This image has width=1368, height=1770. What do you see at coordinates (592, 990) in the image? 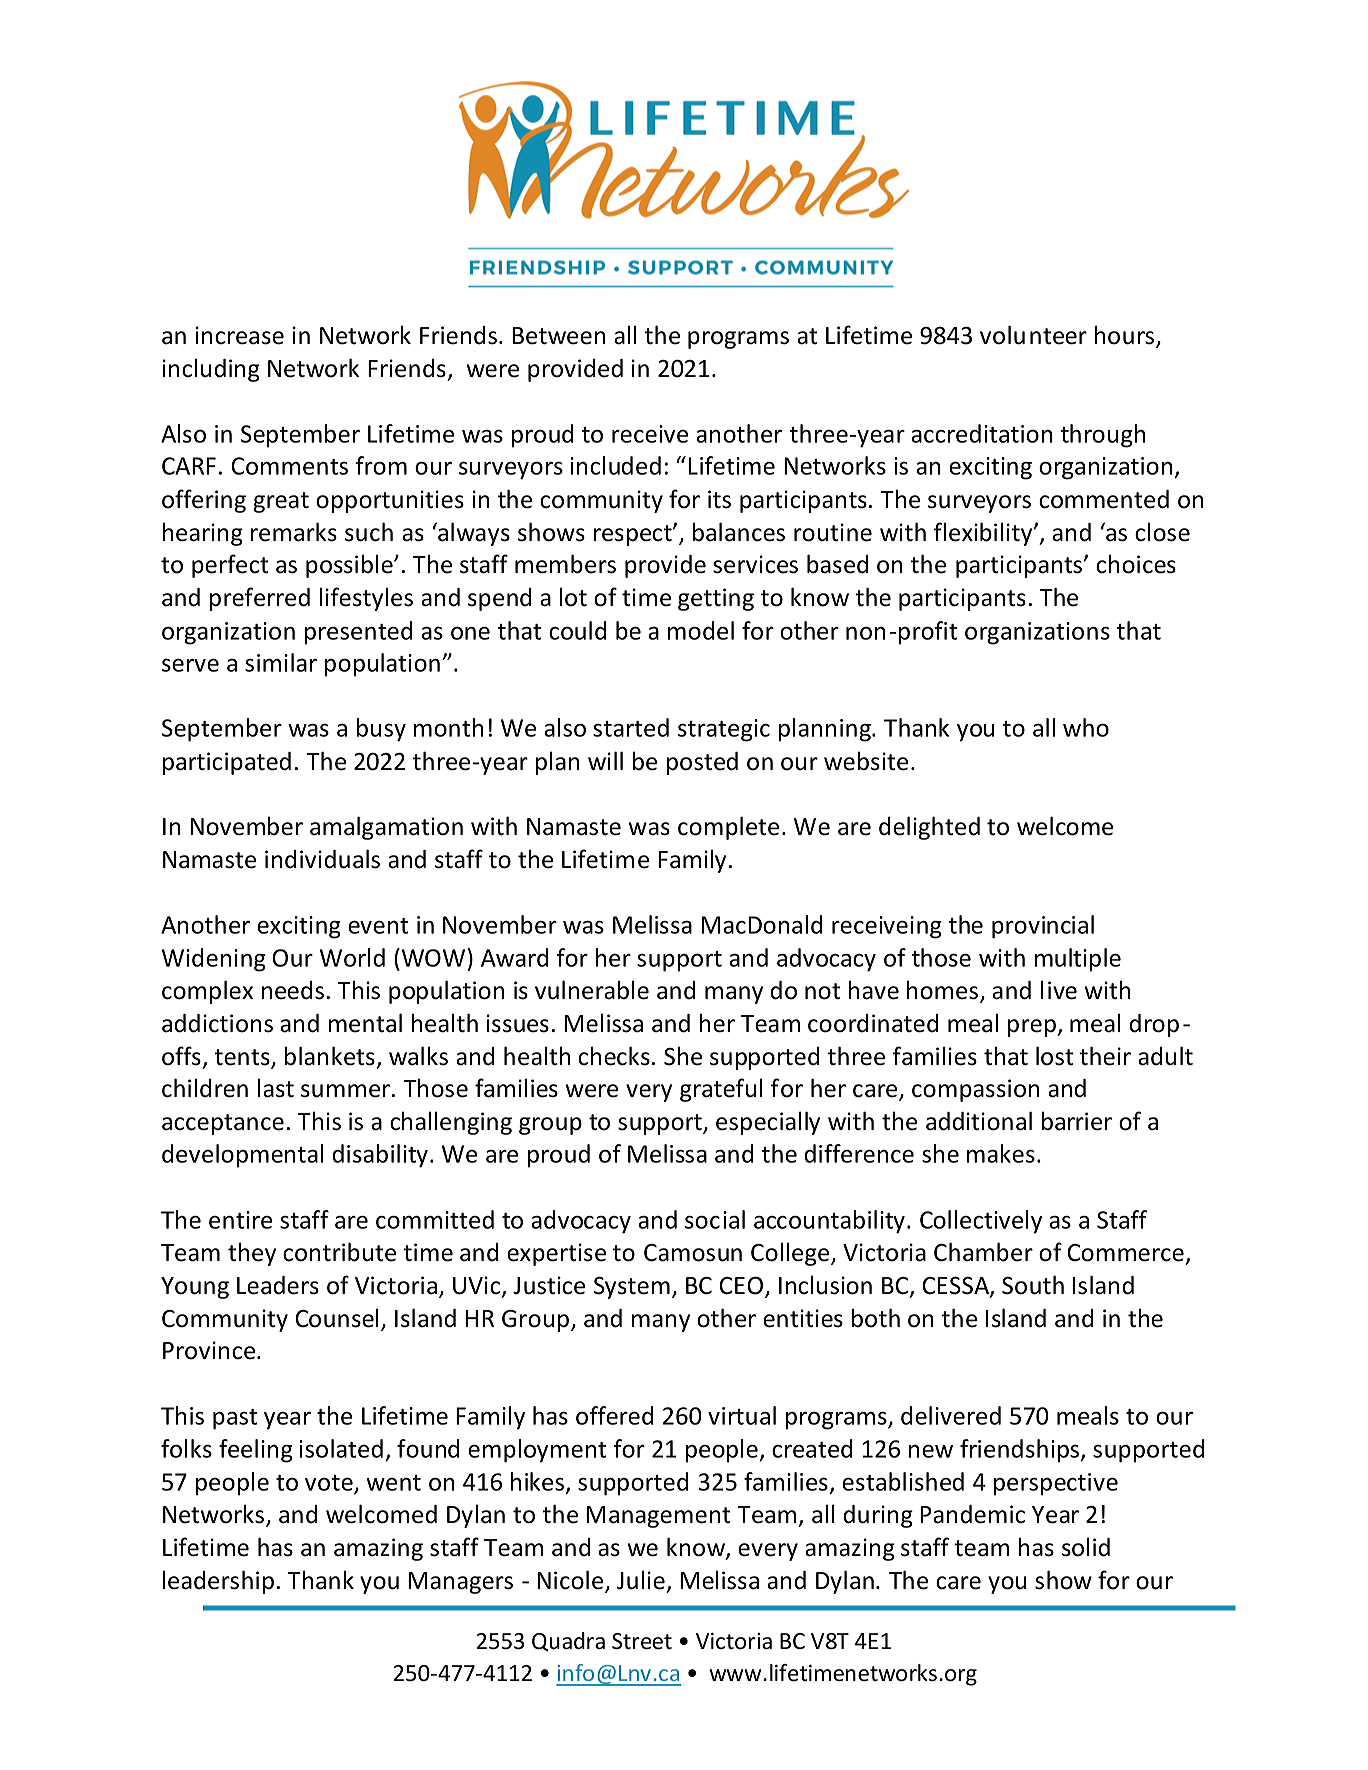
I see `vulnerable` at bounding box center [592, 990].
